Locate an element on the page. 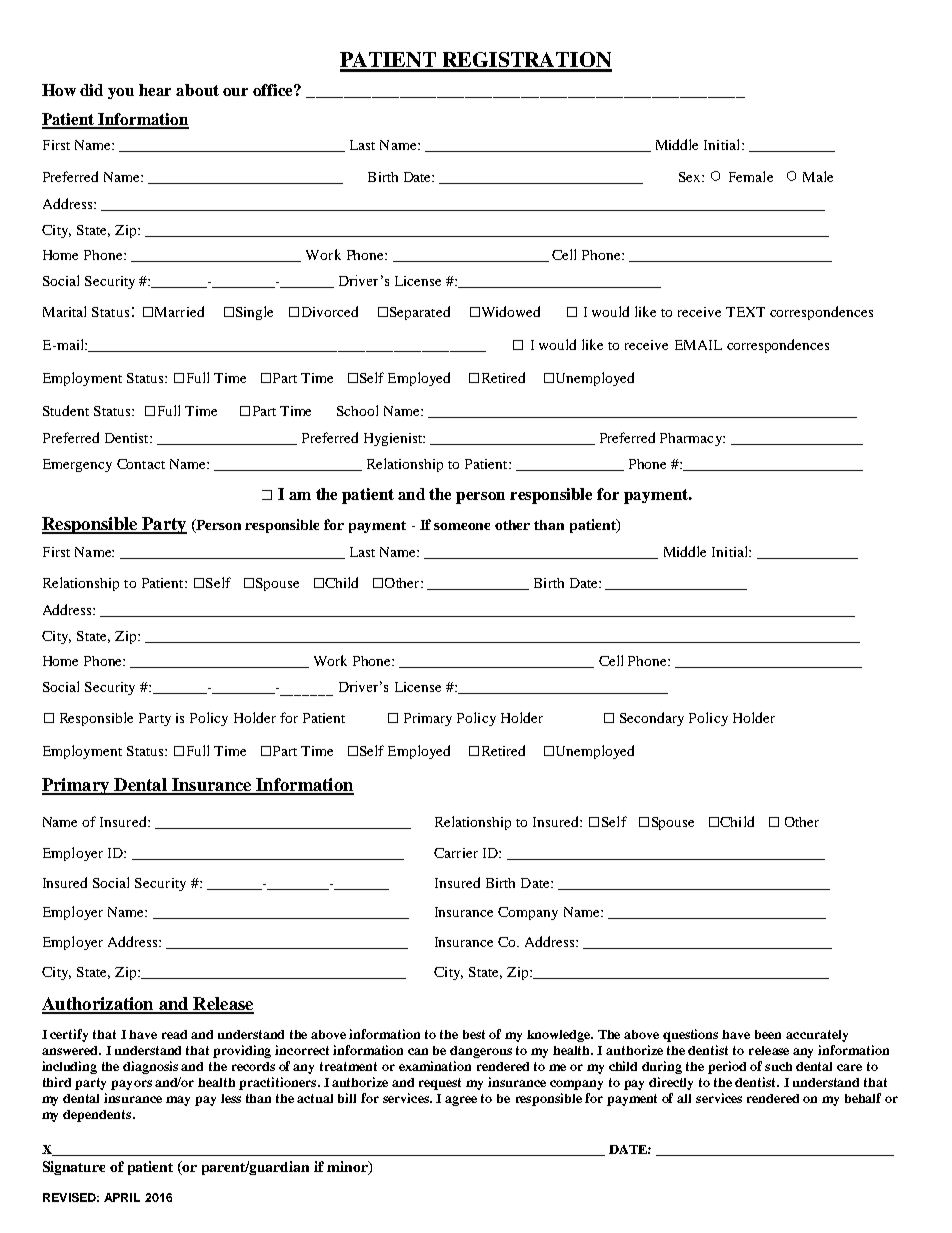 This document has height=1233, width=952. Secondary is located at coordinates (652, 719).
